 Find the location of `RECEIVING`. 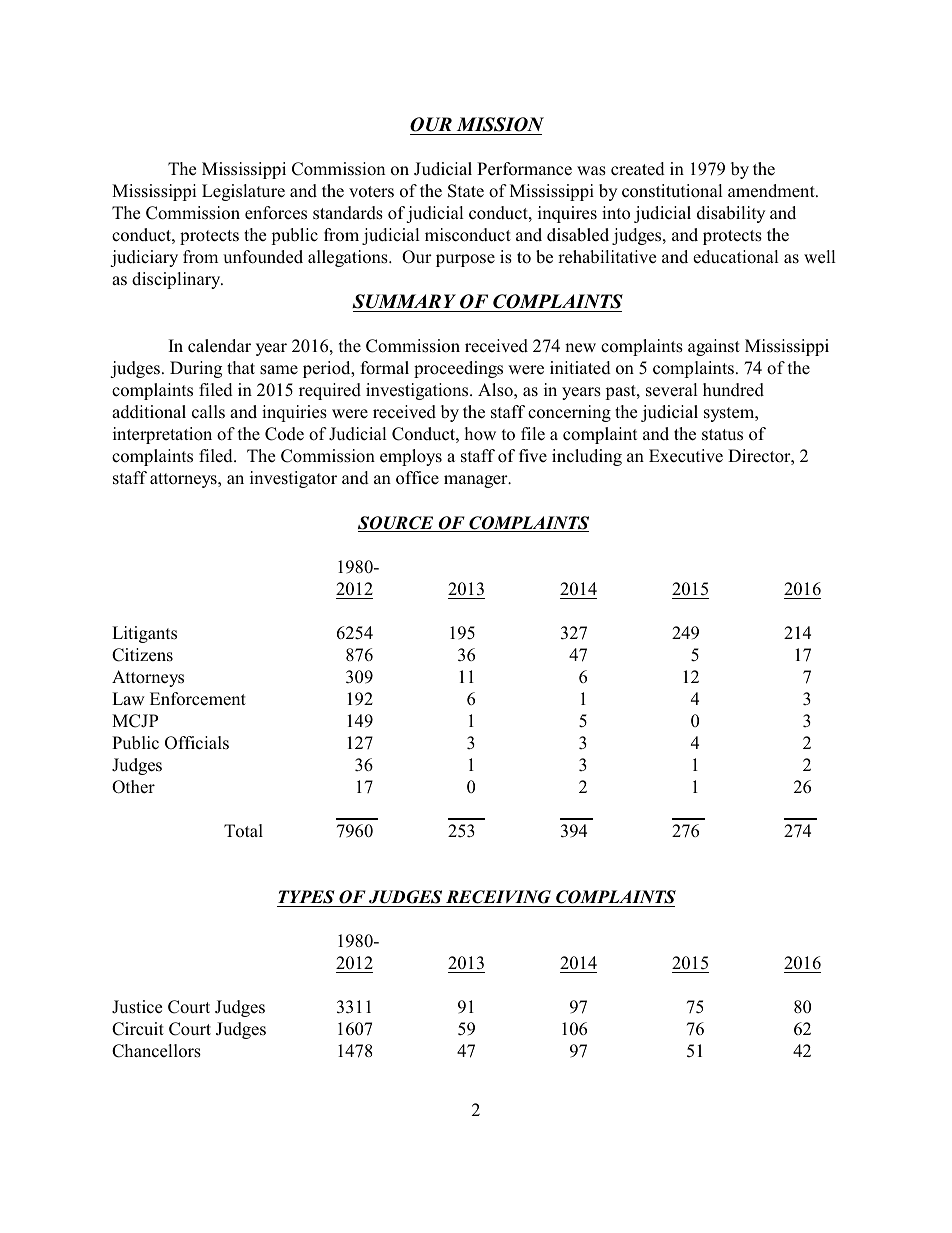

RECEIVING is located at coordinates (498, 897).
